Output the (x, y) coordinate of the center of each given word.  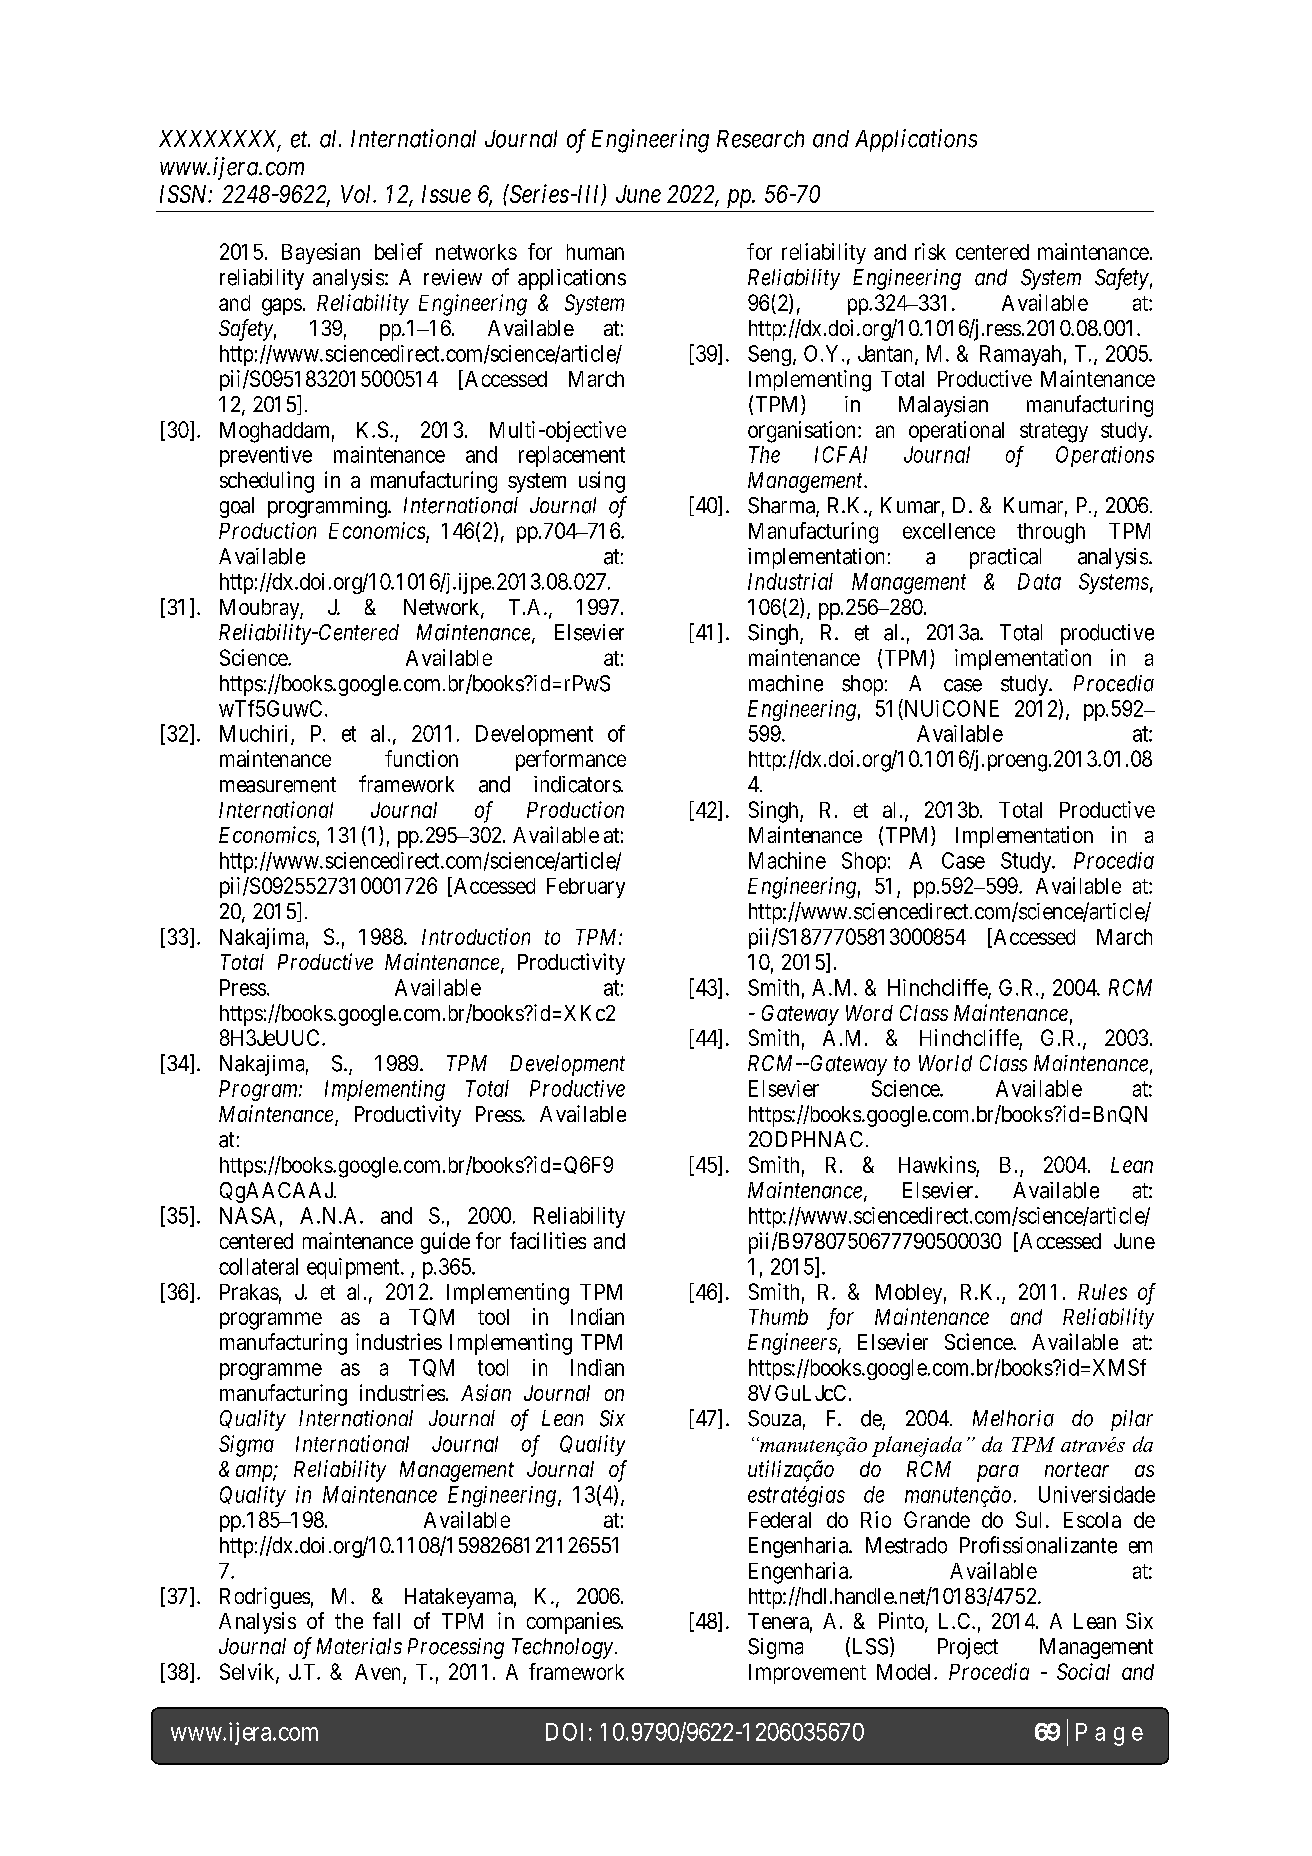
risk (930, 251)
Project (968, 1648)
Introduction (476, 936)
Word (869, 1013)
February (586, 888)
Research (760, 139)
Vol (358, 194)
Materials (359, 1646)
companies (574, 1623)
